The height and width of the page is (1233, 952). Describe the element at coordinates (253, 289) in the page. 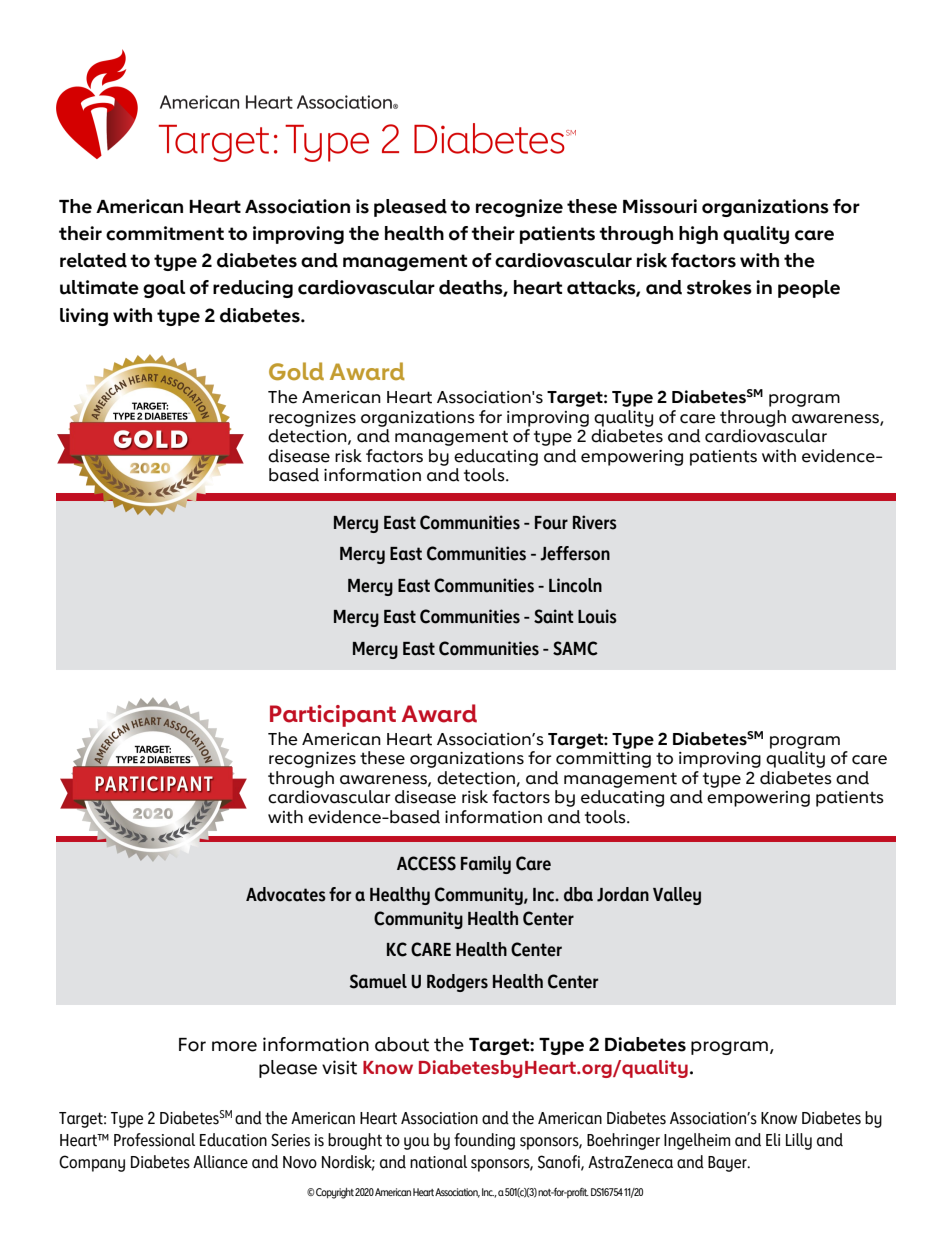

I see `reducing` at that location.
